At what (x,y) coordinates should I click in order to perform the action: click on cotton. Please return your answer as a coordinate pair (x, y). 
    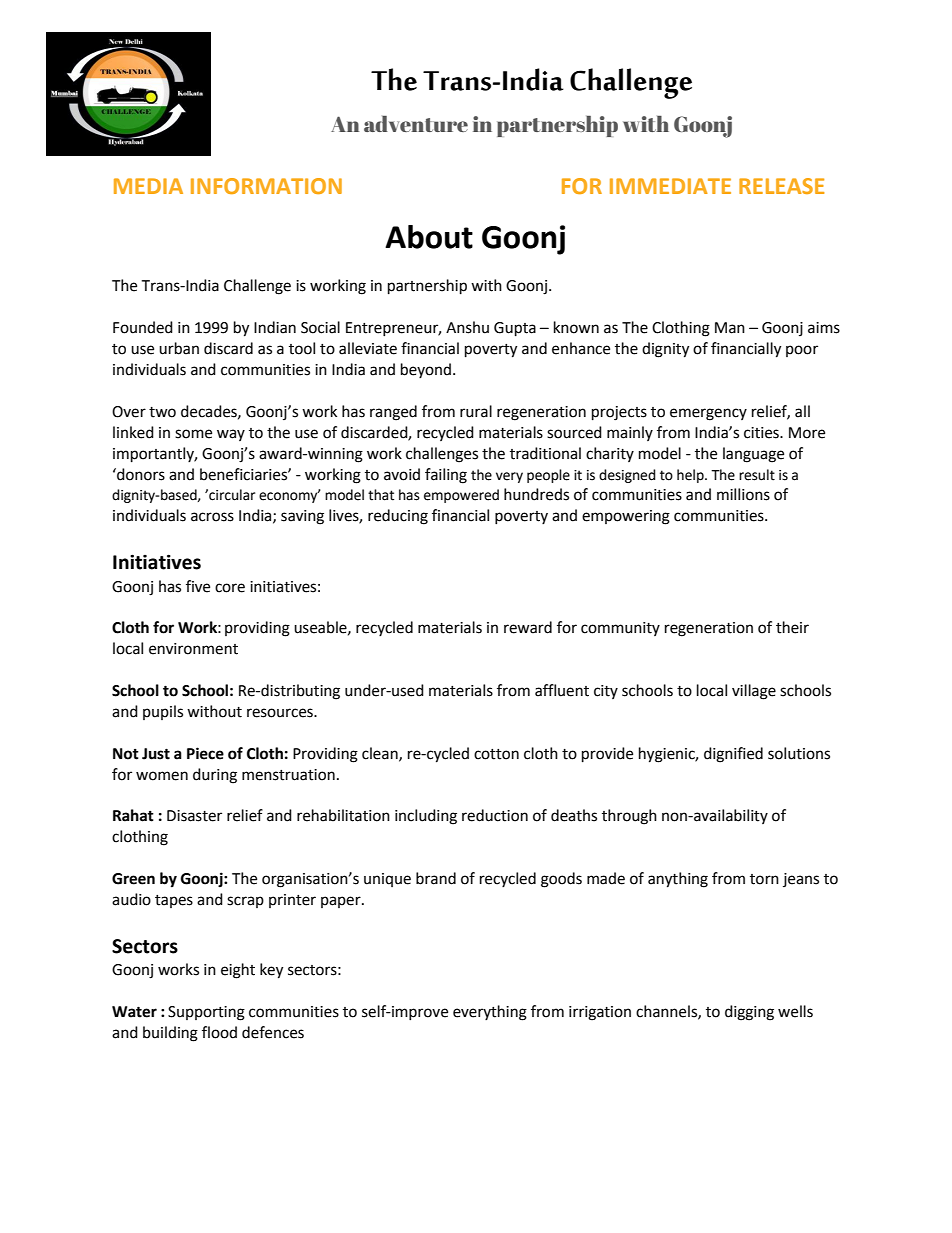
    Looking at the image, I should click on (496, 754).
